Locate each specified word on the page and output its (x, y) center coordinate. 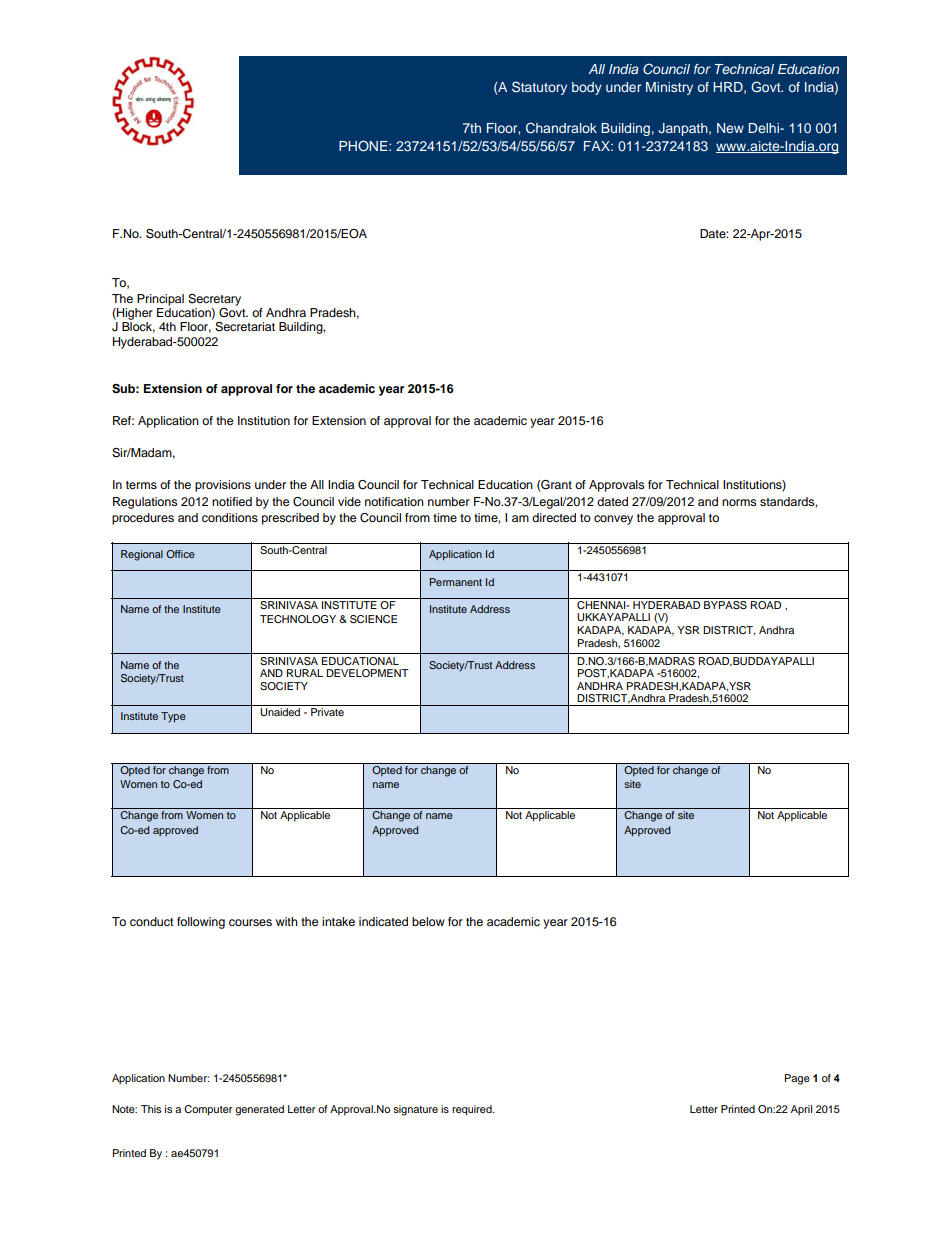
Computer (208, 1110)
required (473, 1110)
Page (797, 1079)
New (730, 128)
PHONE (364, 146)
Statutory (539, 88)
